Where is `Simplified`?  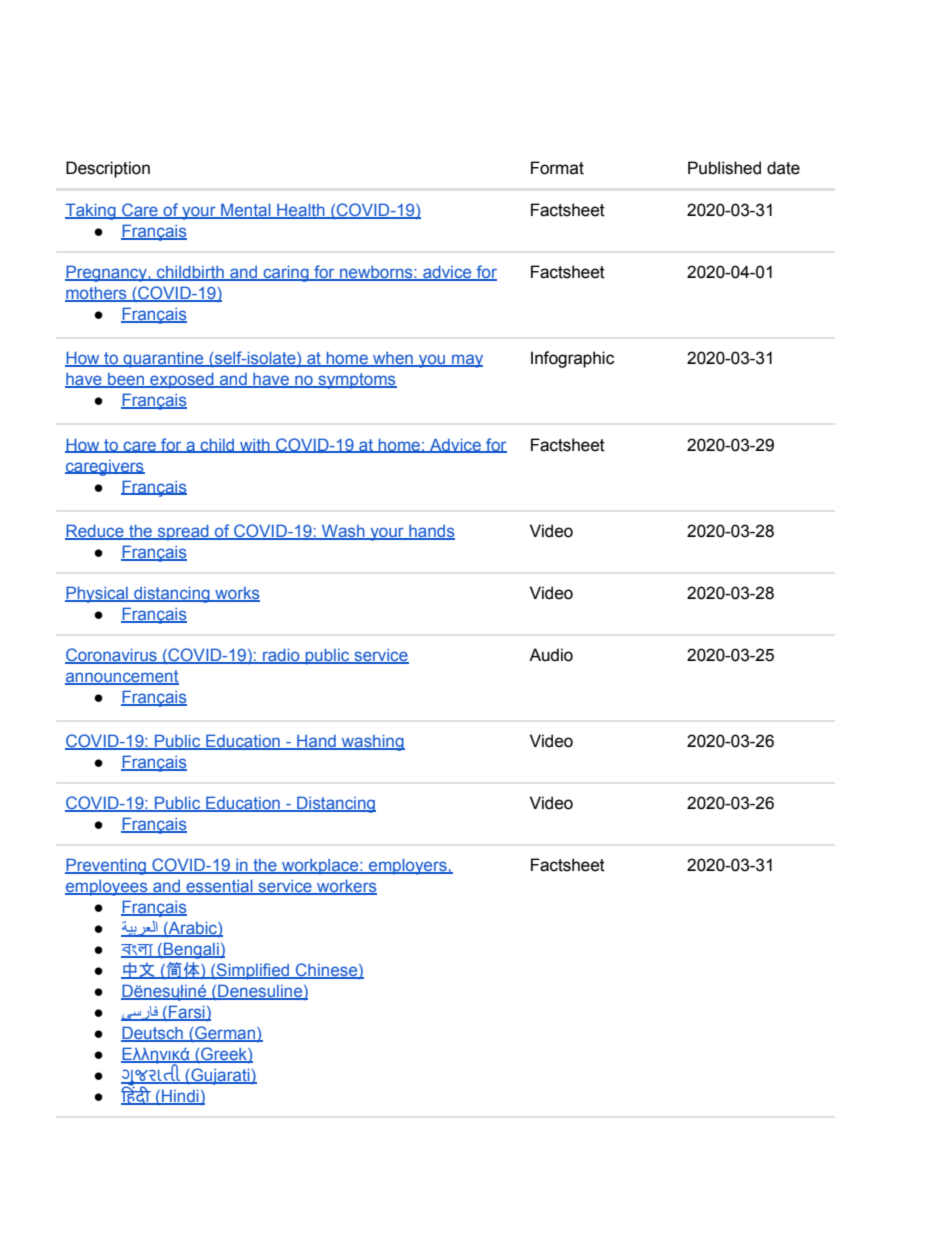
Simplified is located at coordinates (253, 971).
